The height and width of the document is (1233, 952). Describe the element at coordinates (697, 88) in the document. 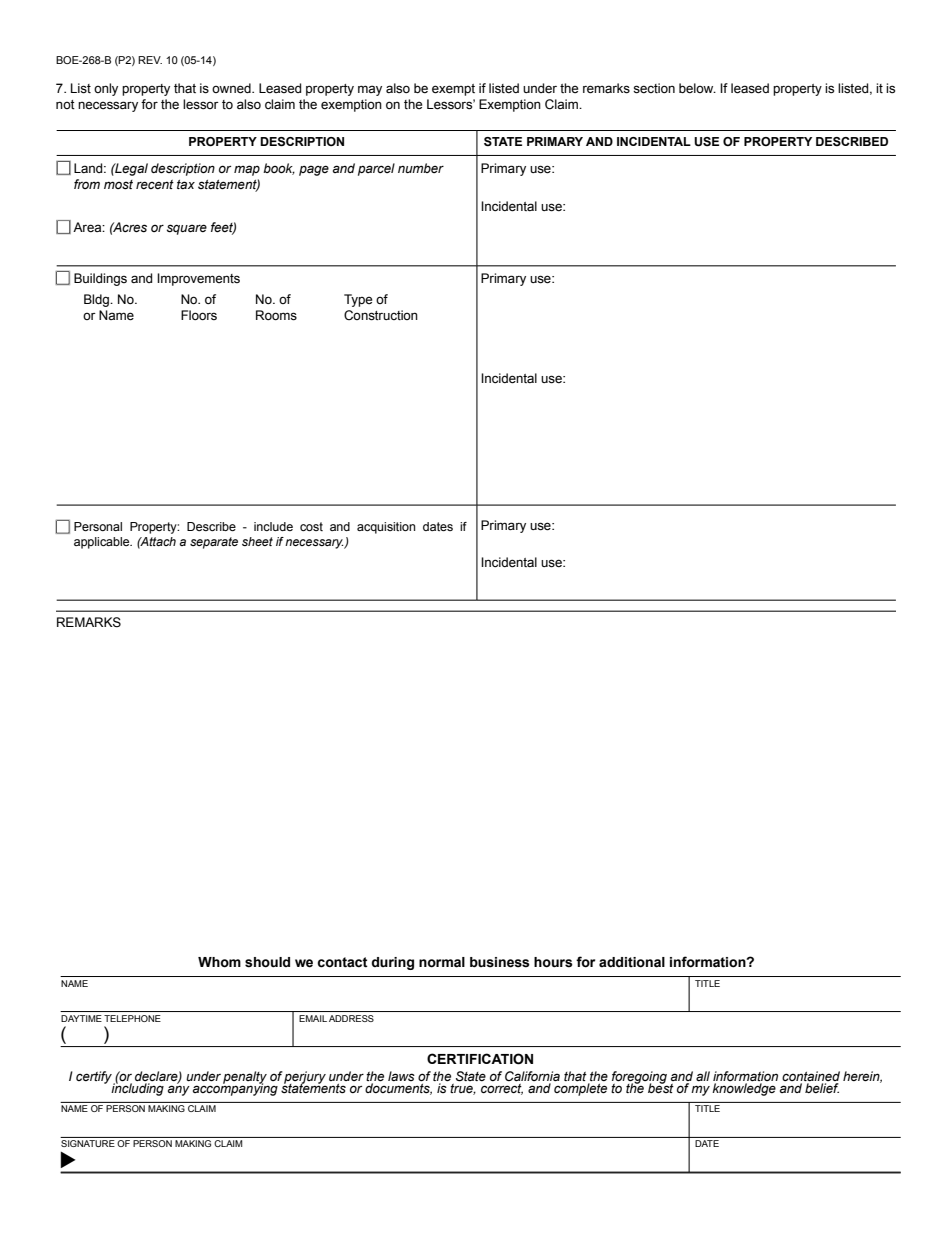

I see `below` at that location.
